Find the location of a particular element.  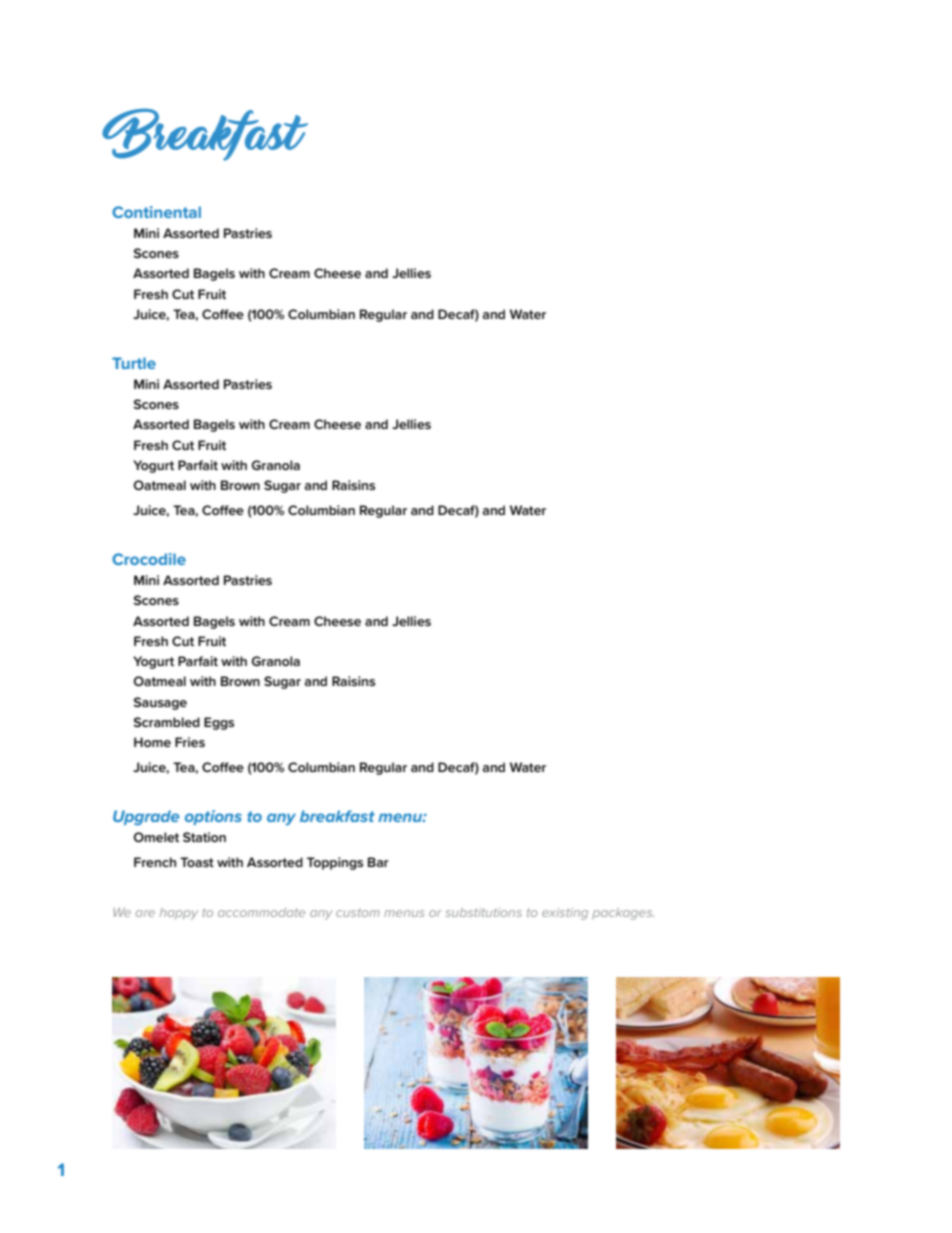

Continental is located at coordinates (156, 212).
